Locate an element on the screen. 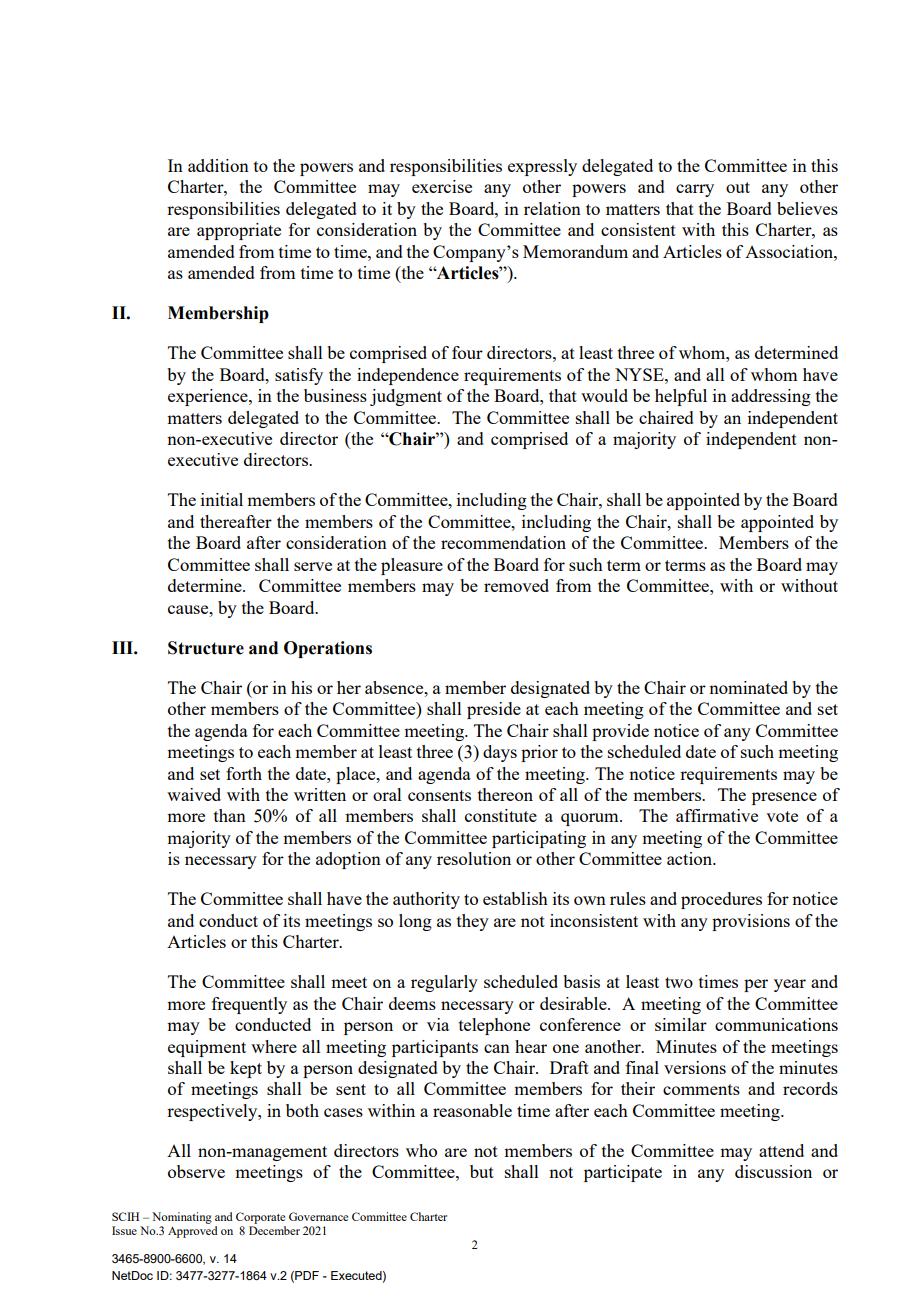 This screenshot has height=1308, width=924. addressing is located at coordinates (771, 397).
